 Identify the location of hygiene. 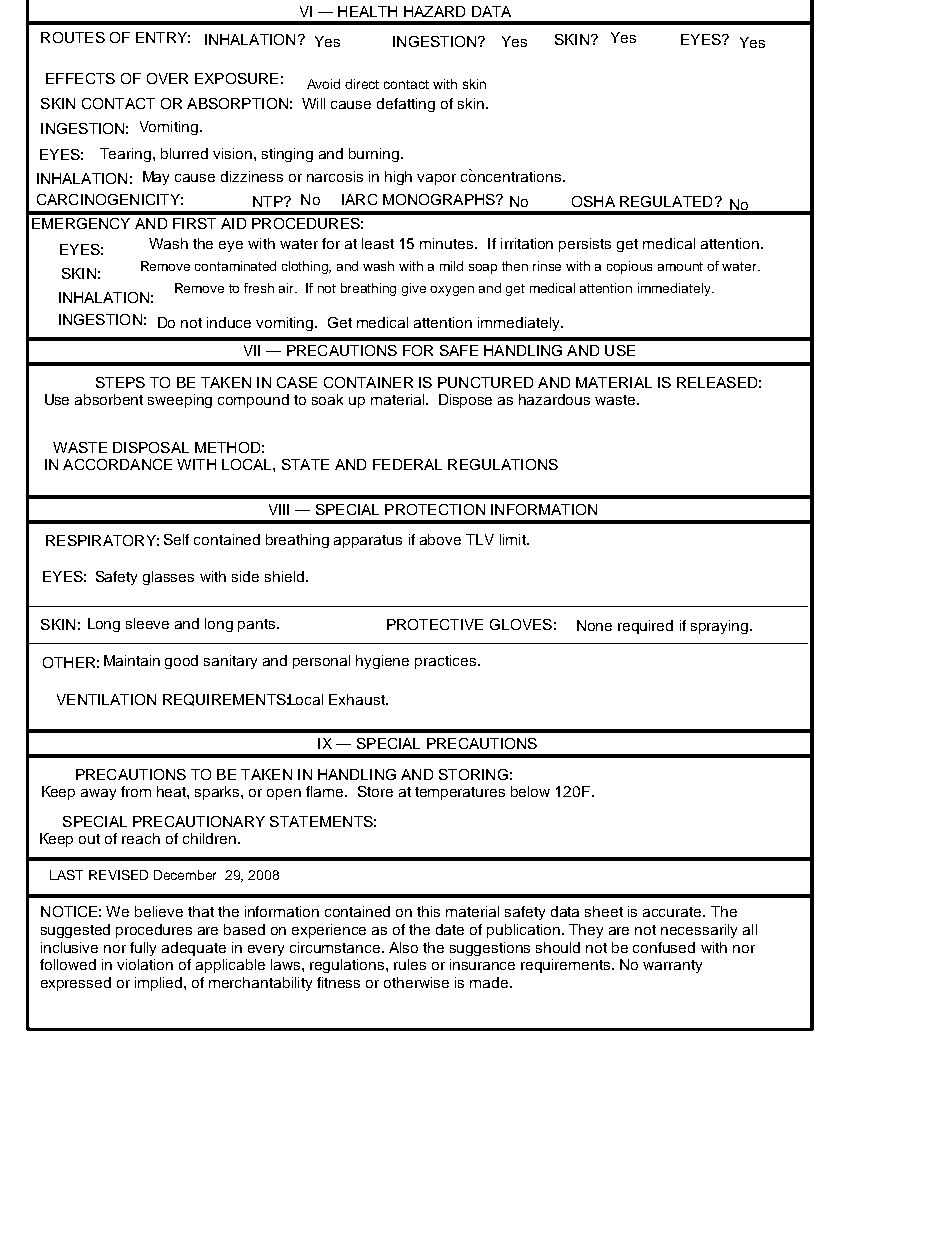
(382, 662).
